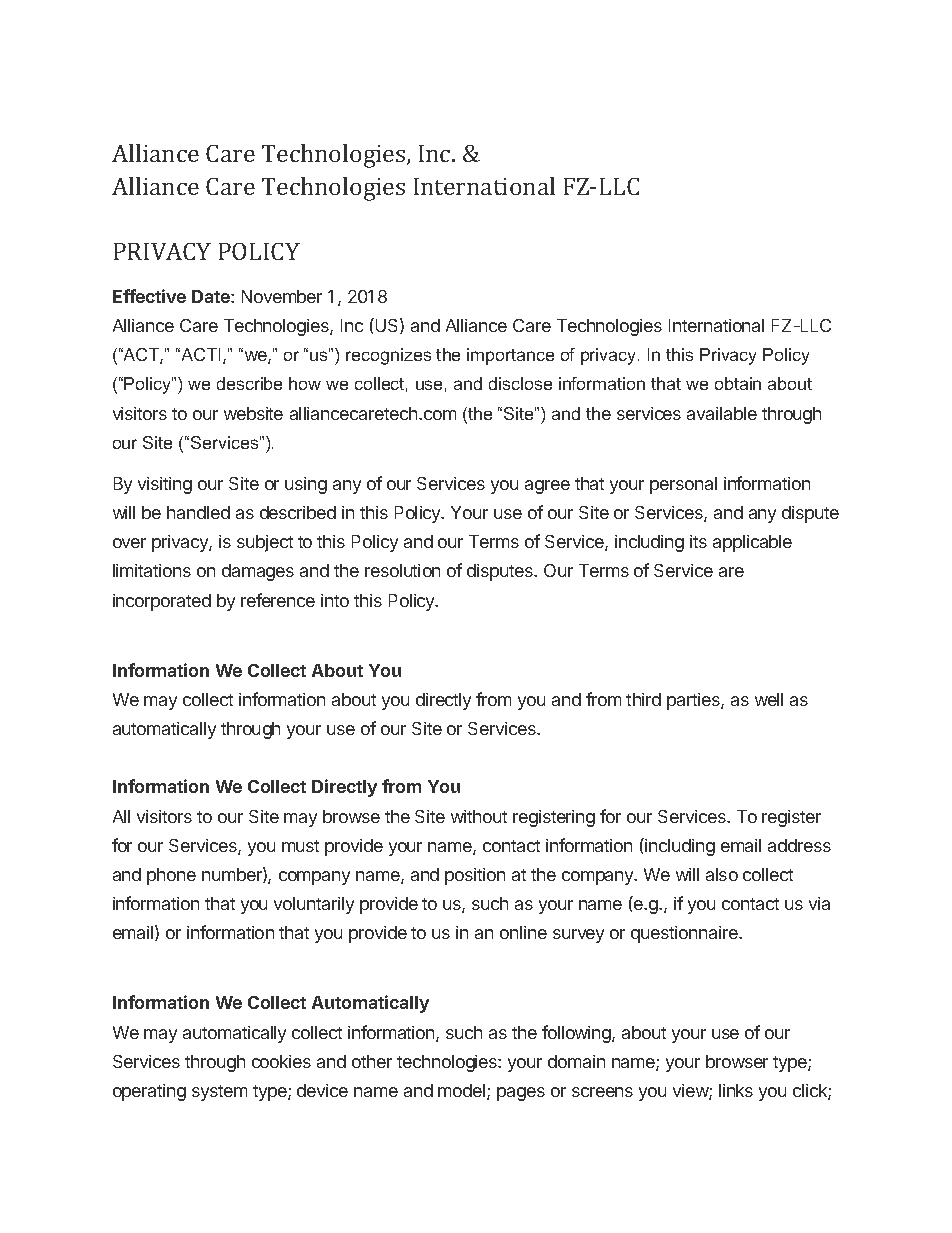  I want to click on applicable, so click(752, 543).
